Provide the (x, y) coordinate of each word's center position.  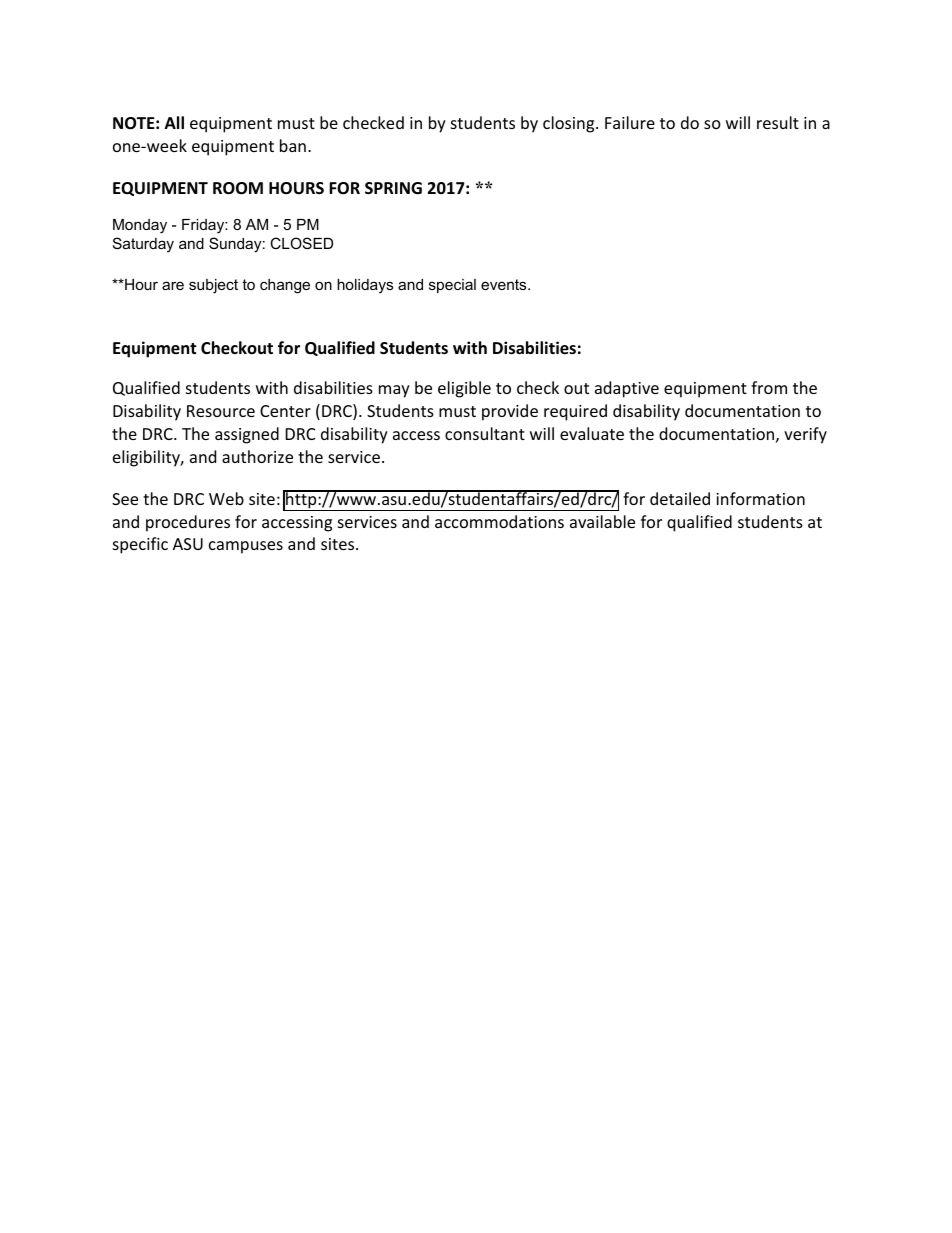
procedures (188, 523)
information (760, 498)
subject (213, 286)
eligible (464, 389)
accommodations (499, 521)
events (505, 284)
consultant (485, 433)
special (452, 286)
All (174, 122)
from (769, 387)
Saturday (143, 245)
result (778, 122)
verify (805, 435)
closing (570, 124)
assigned (247, 435)
